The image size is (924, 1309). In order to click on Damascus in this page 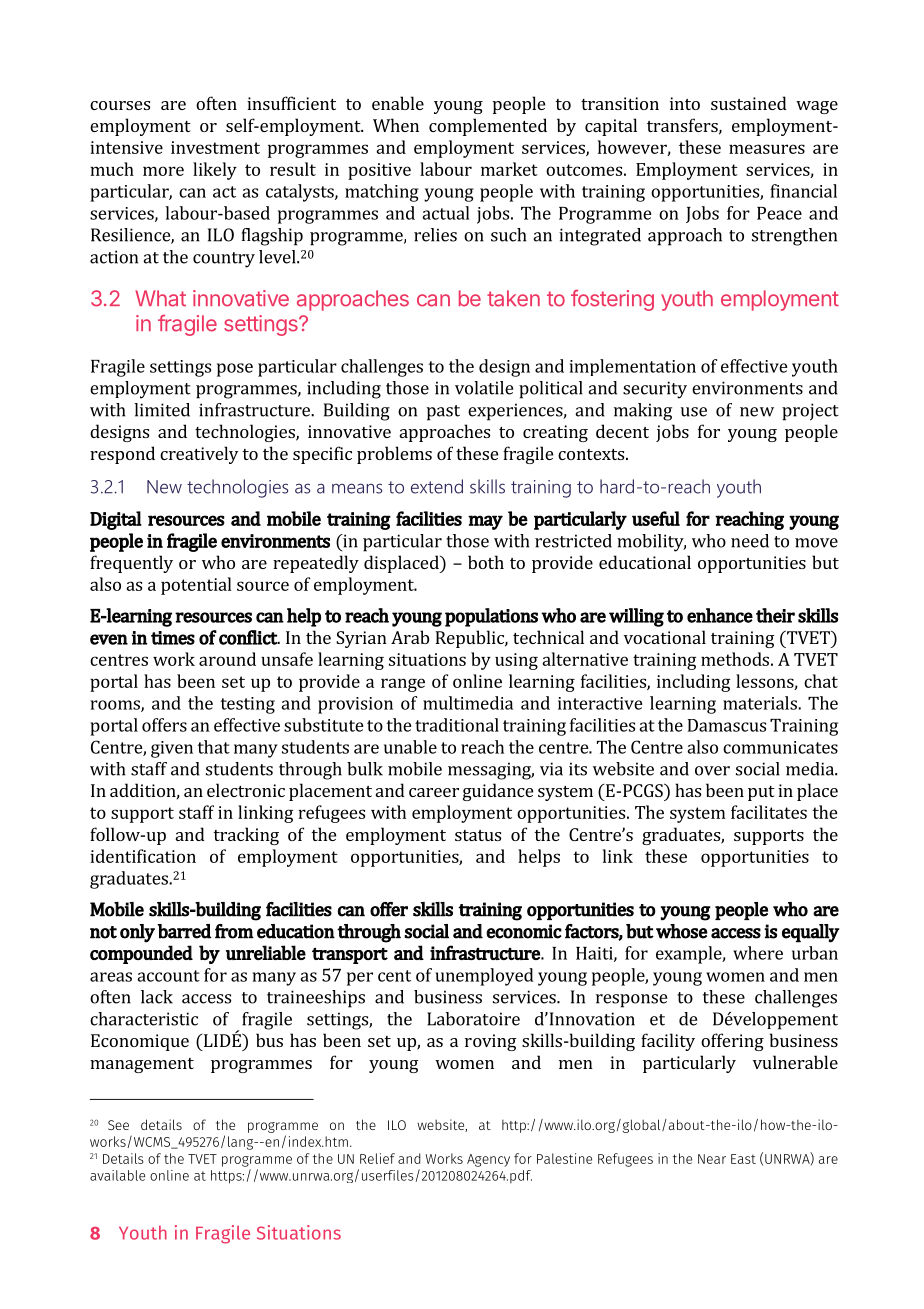, I will do `click(726, 725)`.
